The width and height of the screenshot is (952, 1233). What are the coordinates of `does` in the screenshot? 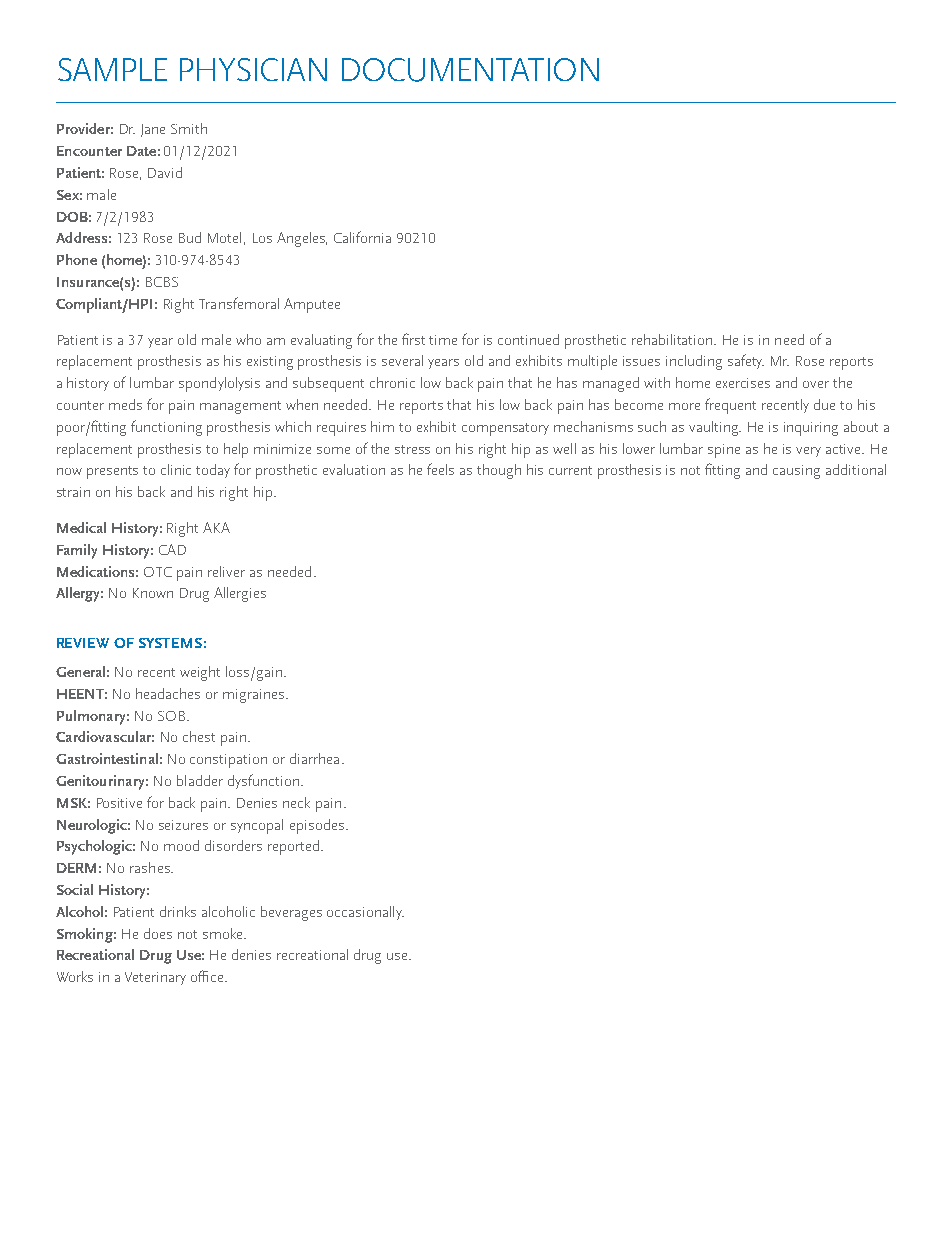 It's located at (158, 933).
